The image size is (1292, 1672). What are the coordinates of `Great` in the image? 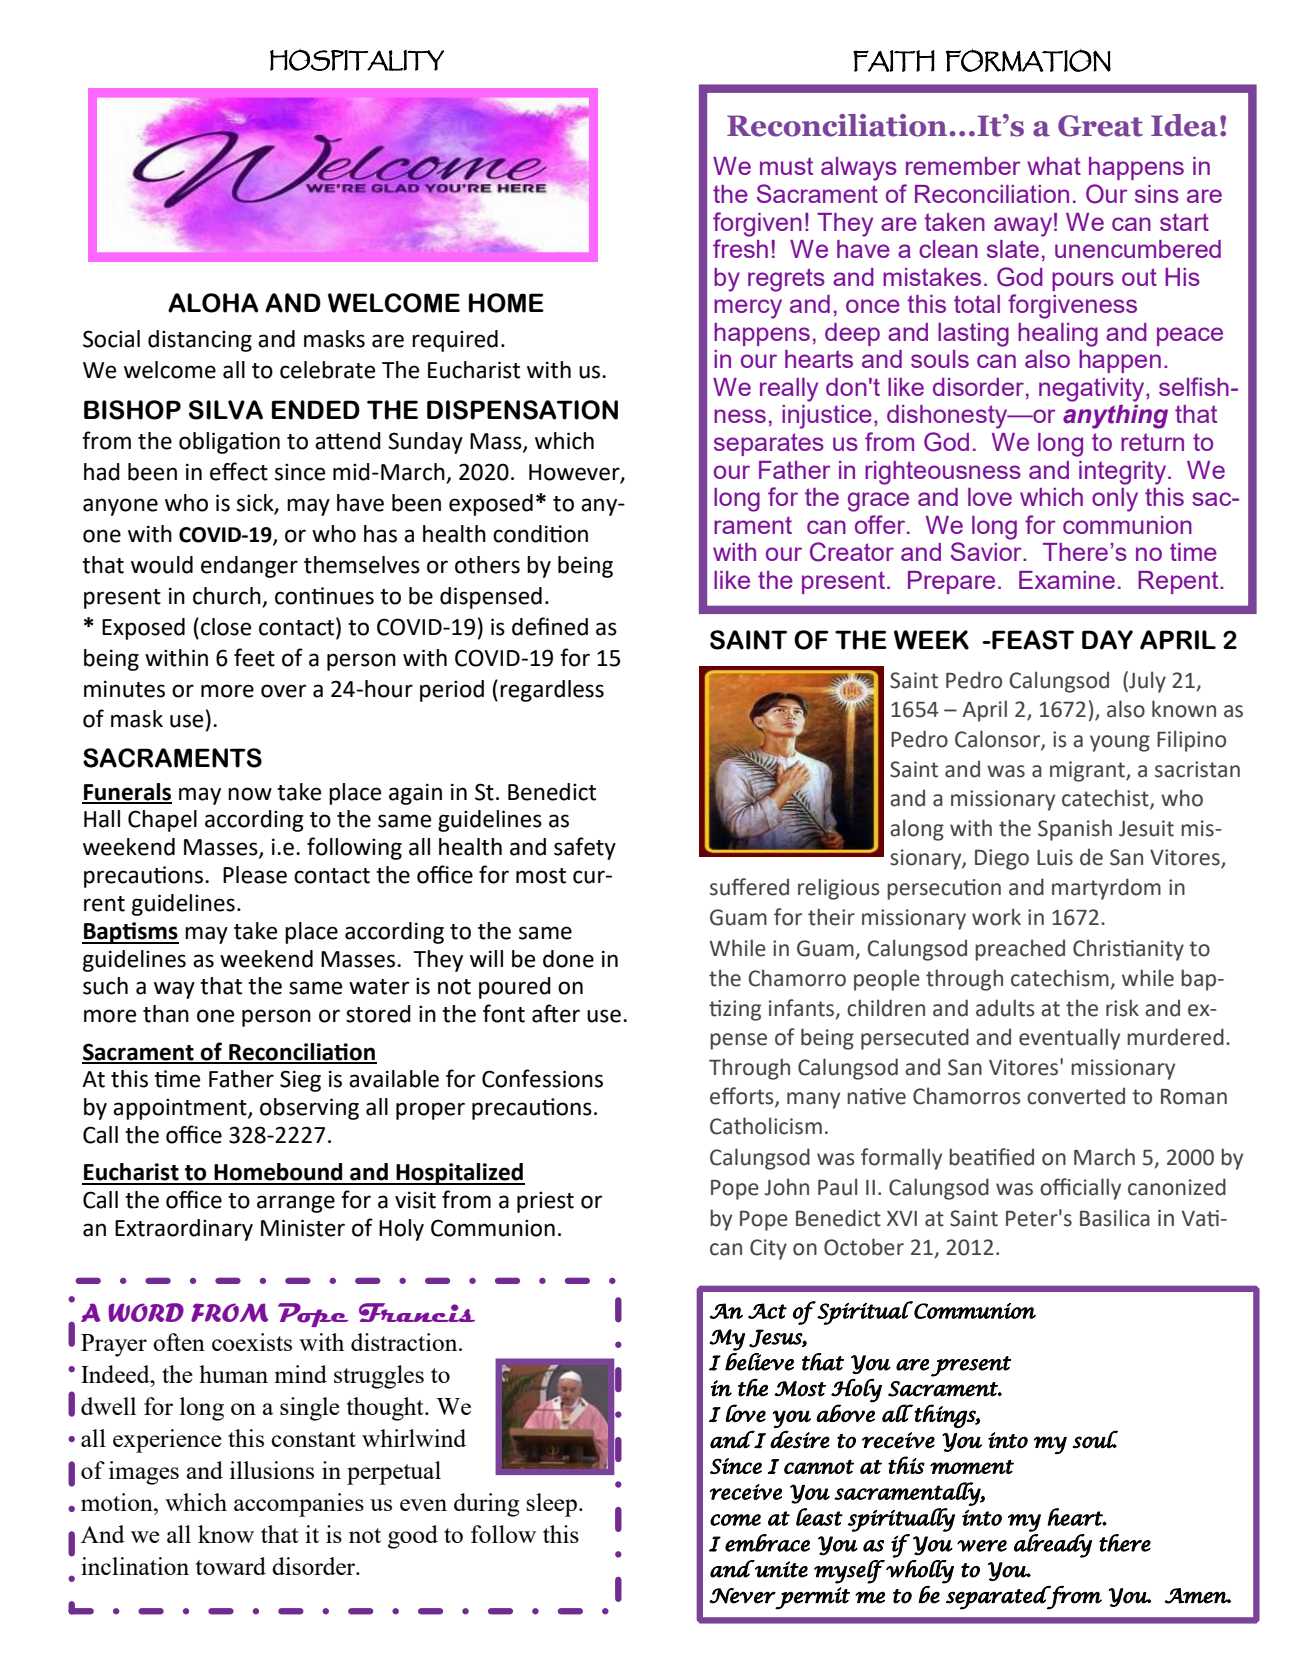 It's located at (1100, 126).
